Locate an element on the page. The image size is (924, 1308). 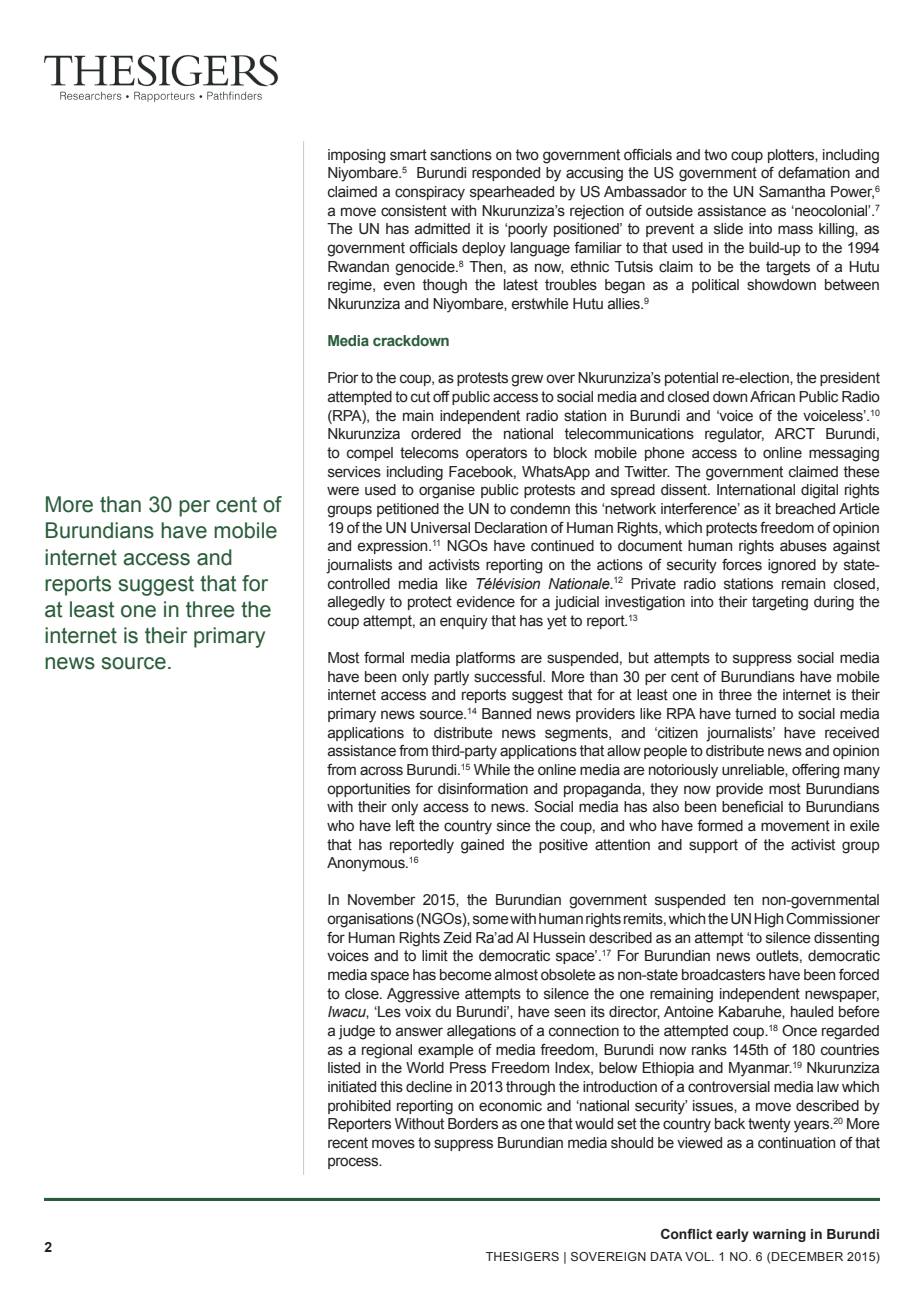
accusing is located at coordinates (594, 174).
